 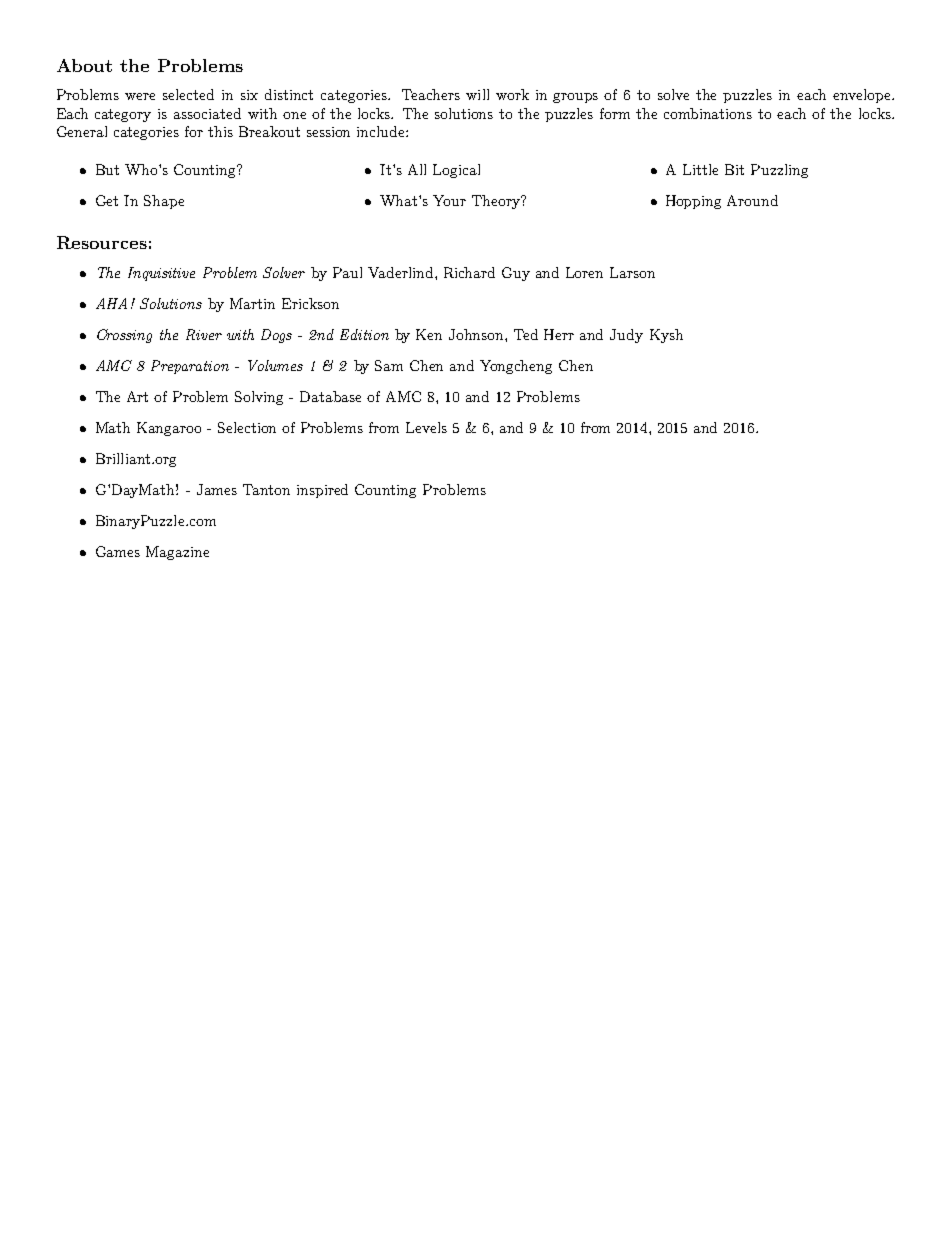 I want to click on combinations, so click(x=708, y=113).
